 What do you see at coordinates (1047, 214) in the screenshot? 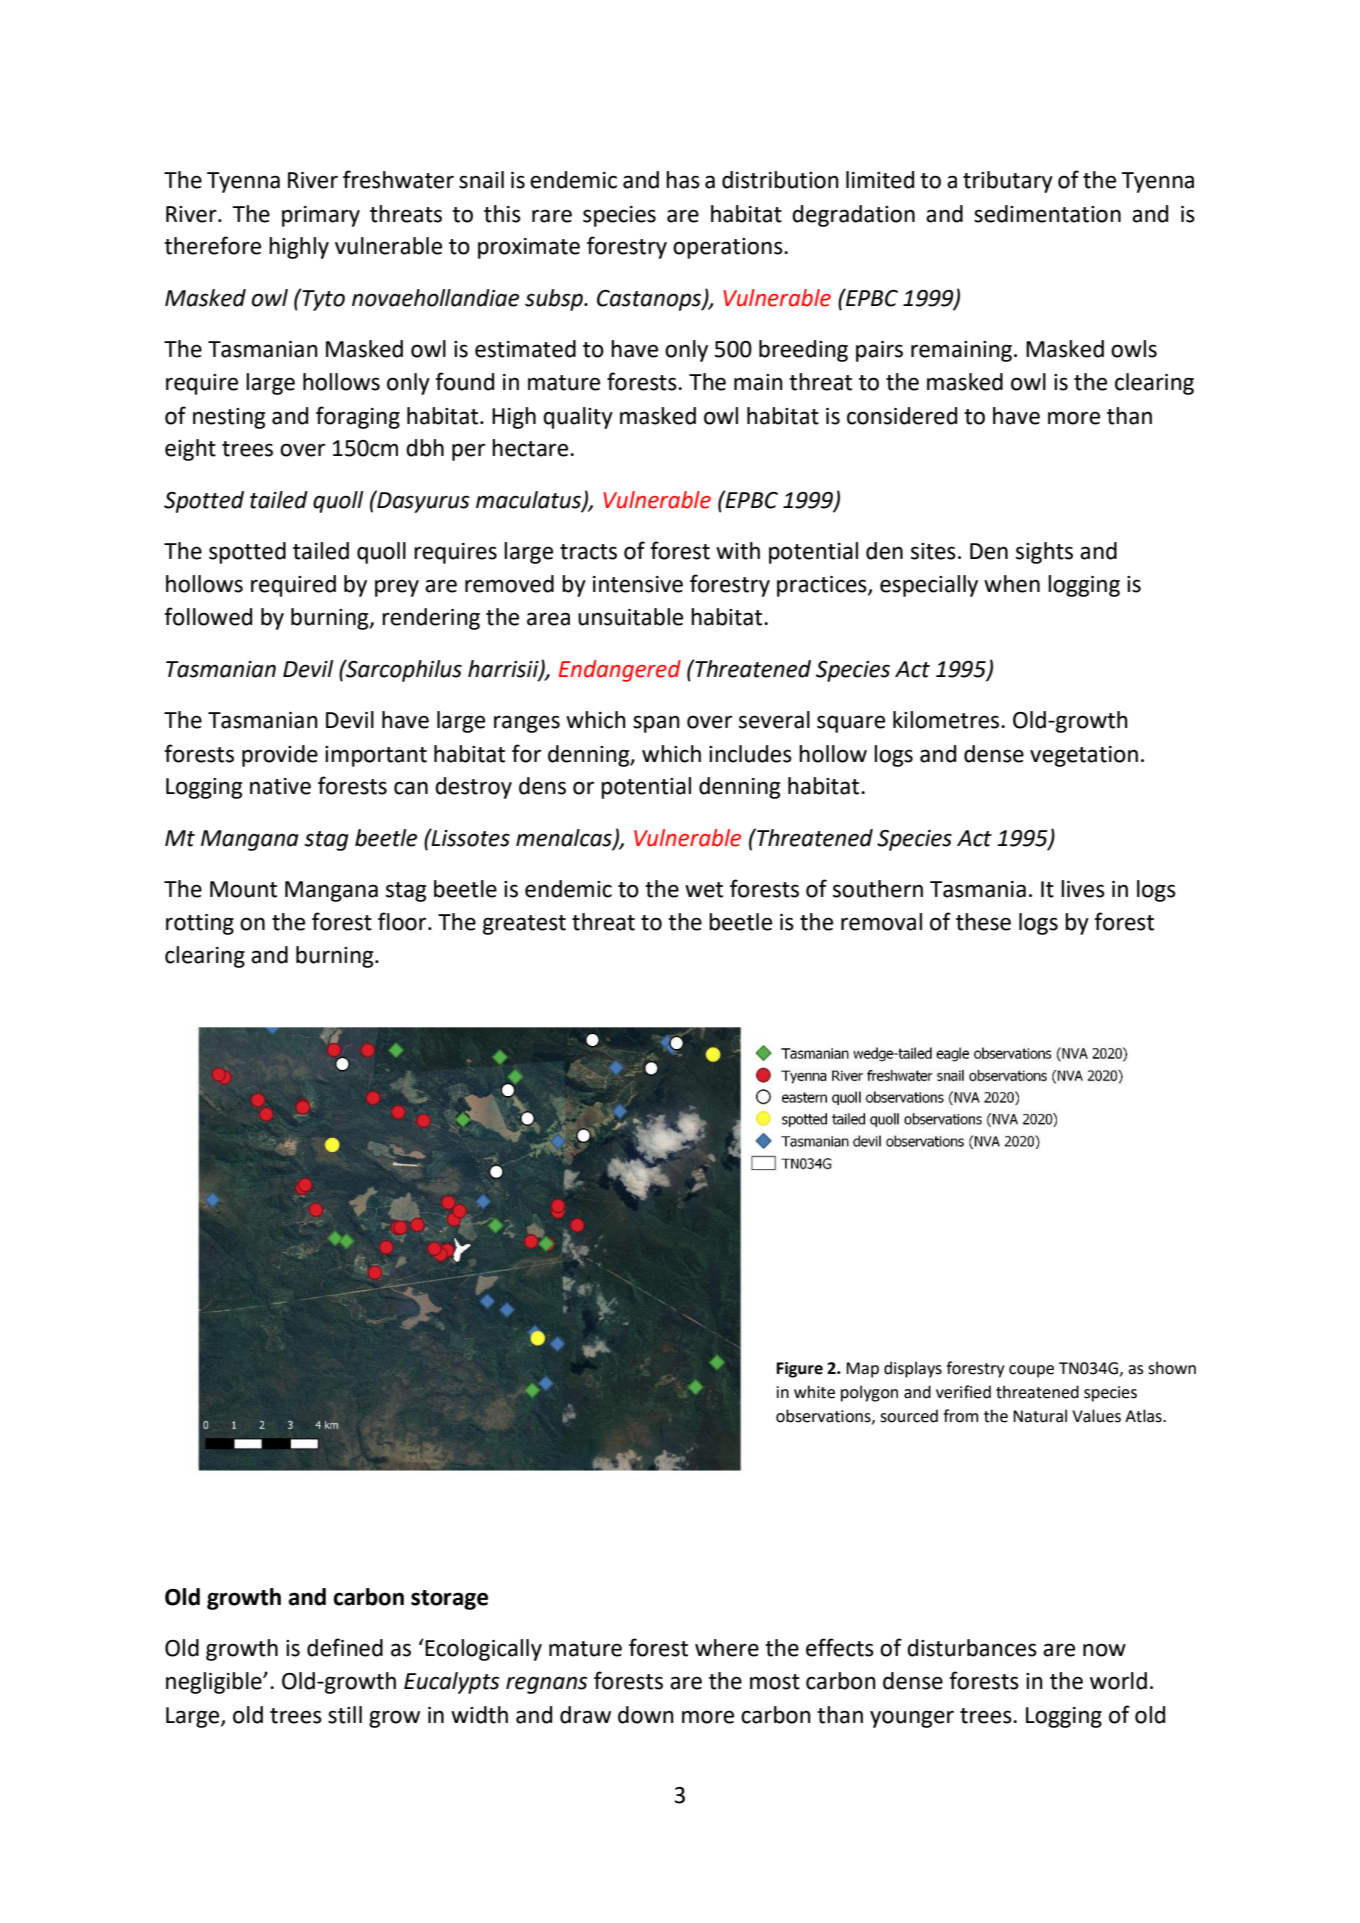
I see `sedimentation` at bounding box center [1047, 214].
